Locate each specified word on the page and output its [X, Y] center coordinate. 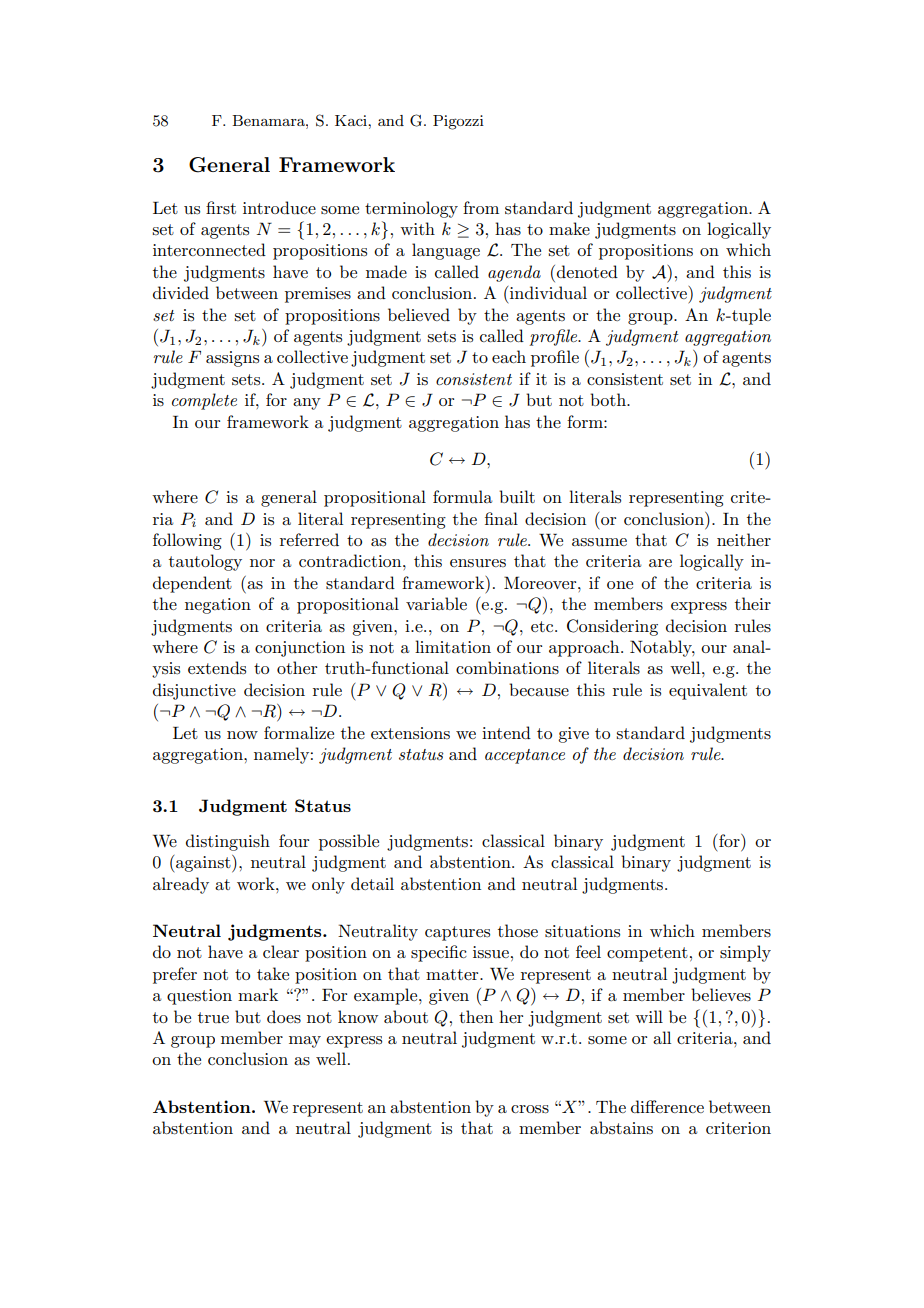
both [609, 399]
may [305, 1042]
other [297, 667]
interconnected [209, 249]
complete [204, 401]
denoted [587, 271]
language [446, 251]
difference [667, 1106]
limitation [453, 646]
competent [647, 954]
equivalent [708, 691]
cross [530, 1109]
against [204, 864]
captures [457, 933]
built [517, 497]
